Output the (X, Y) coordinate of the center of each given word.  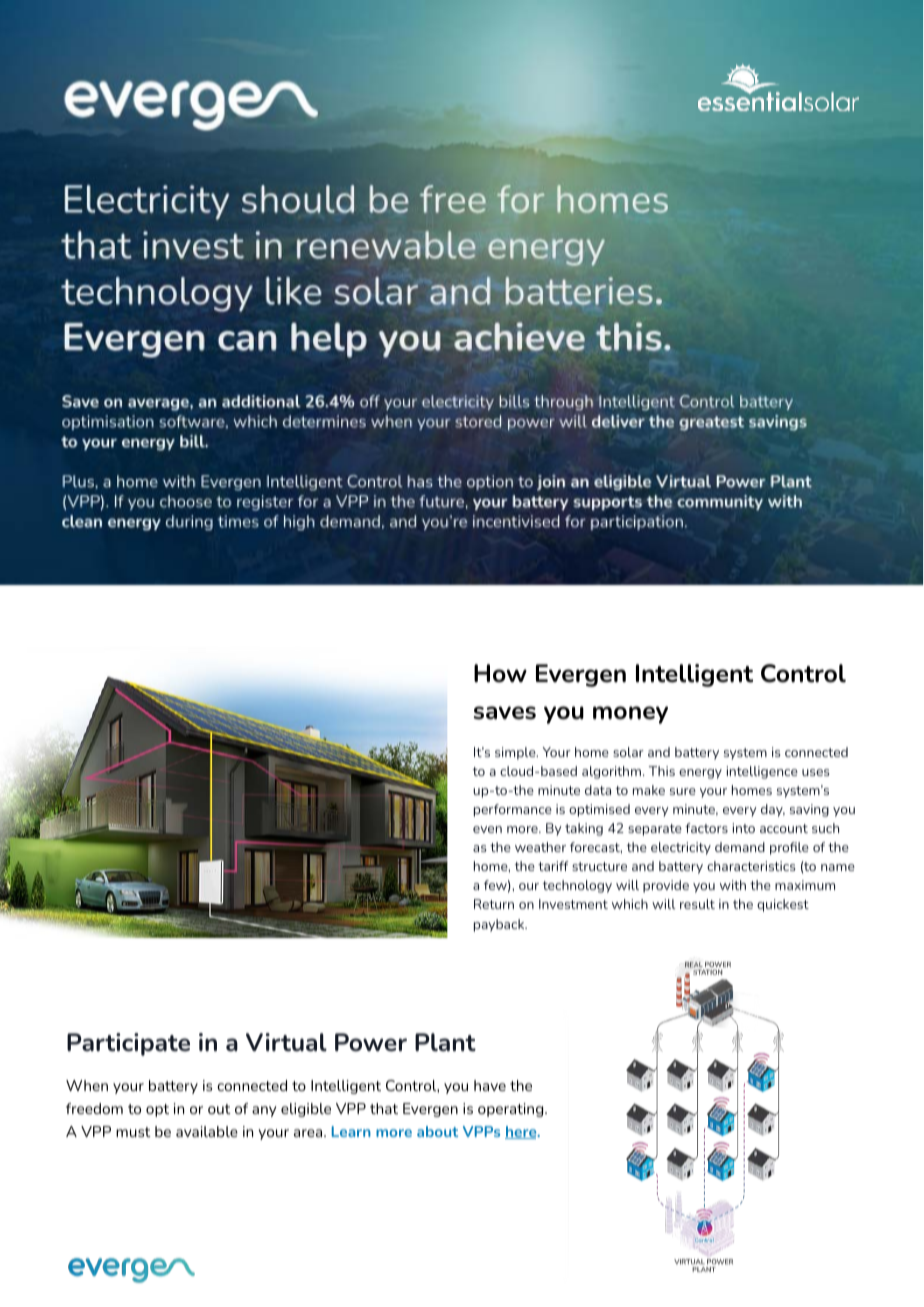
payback (500, 925)
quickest (783, 905)
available (207, 1131)
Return (494, 904)
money (630, 715)
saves (505, 713)
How (500, 673)
